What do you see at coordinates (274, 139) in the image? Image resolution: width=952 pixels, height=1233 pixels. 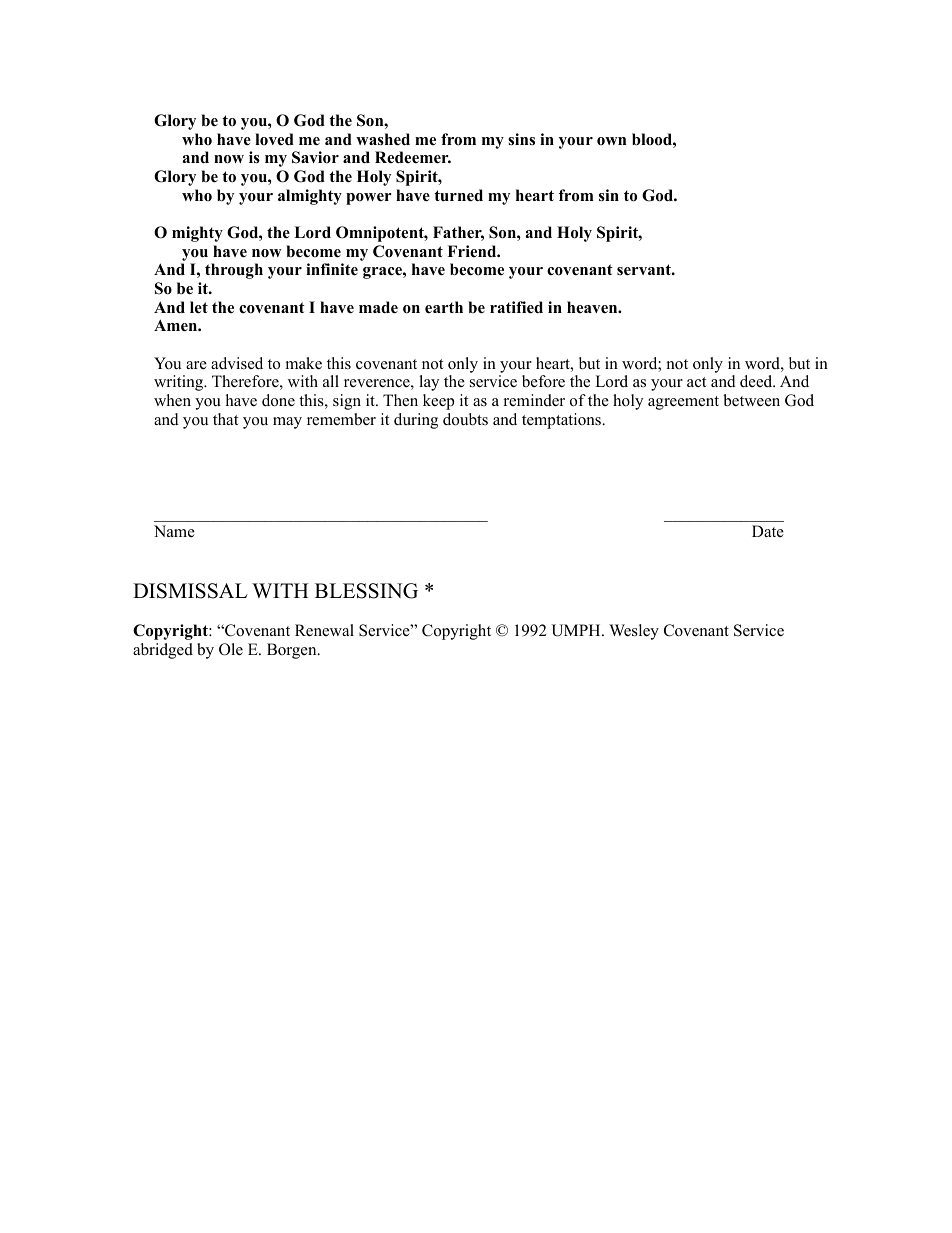 I see `loved` at bounding box center [274, 139].
